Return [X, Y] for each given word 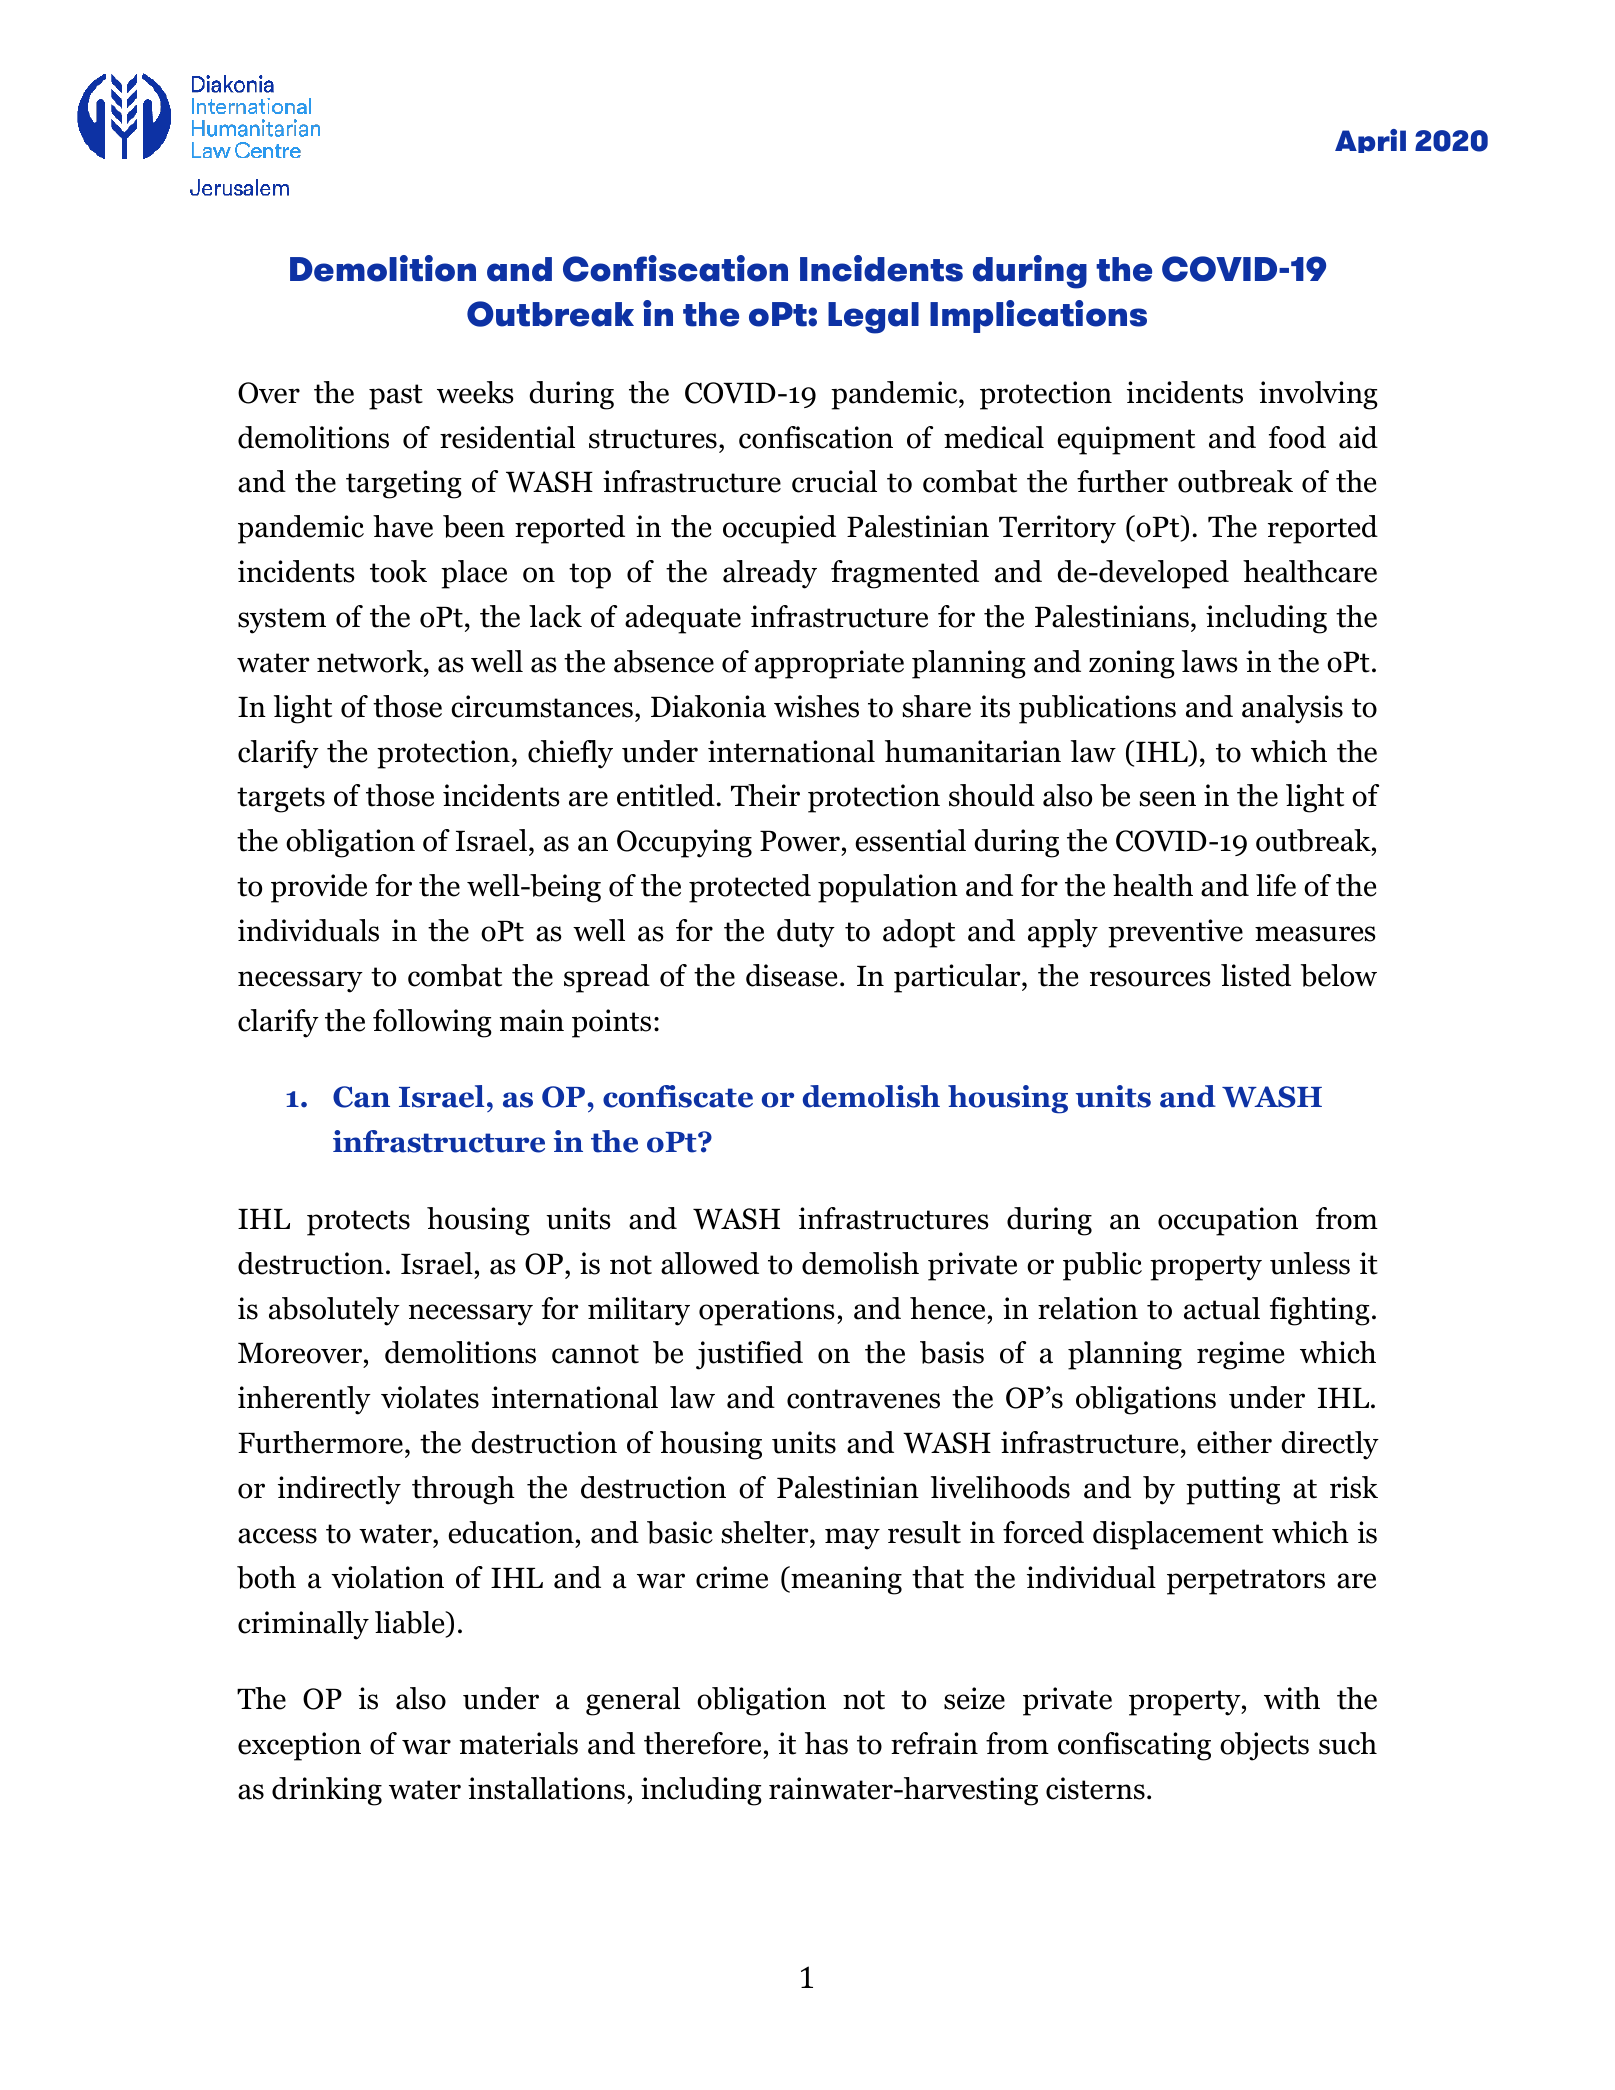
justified [749, 1355]
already [770, 574]
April [1370, 141]
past [396, 397]
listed [1256, 975]
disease [791, 975]
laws [1210, 661]
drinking [327, 1791]
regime [1240, 1355]
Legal [873, 318]
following [432, 1023]
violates [430, 1397]
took [398, 571]
